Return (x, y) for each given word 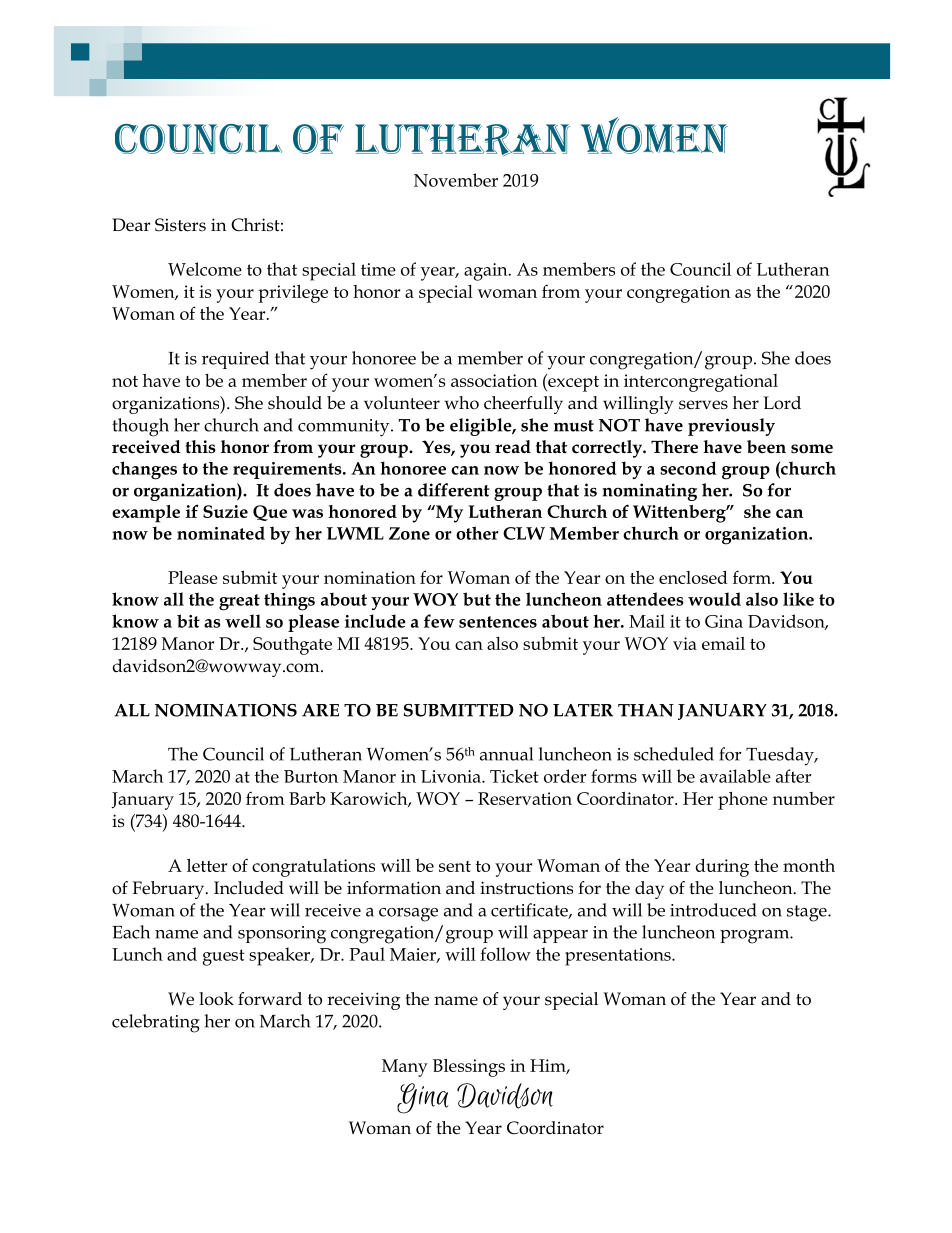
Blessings (469, 1068)
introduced (713, 910)
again (487, 272)
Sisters (180, 225)
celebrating (156, 1023)
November (456, 180)
